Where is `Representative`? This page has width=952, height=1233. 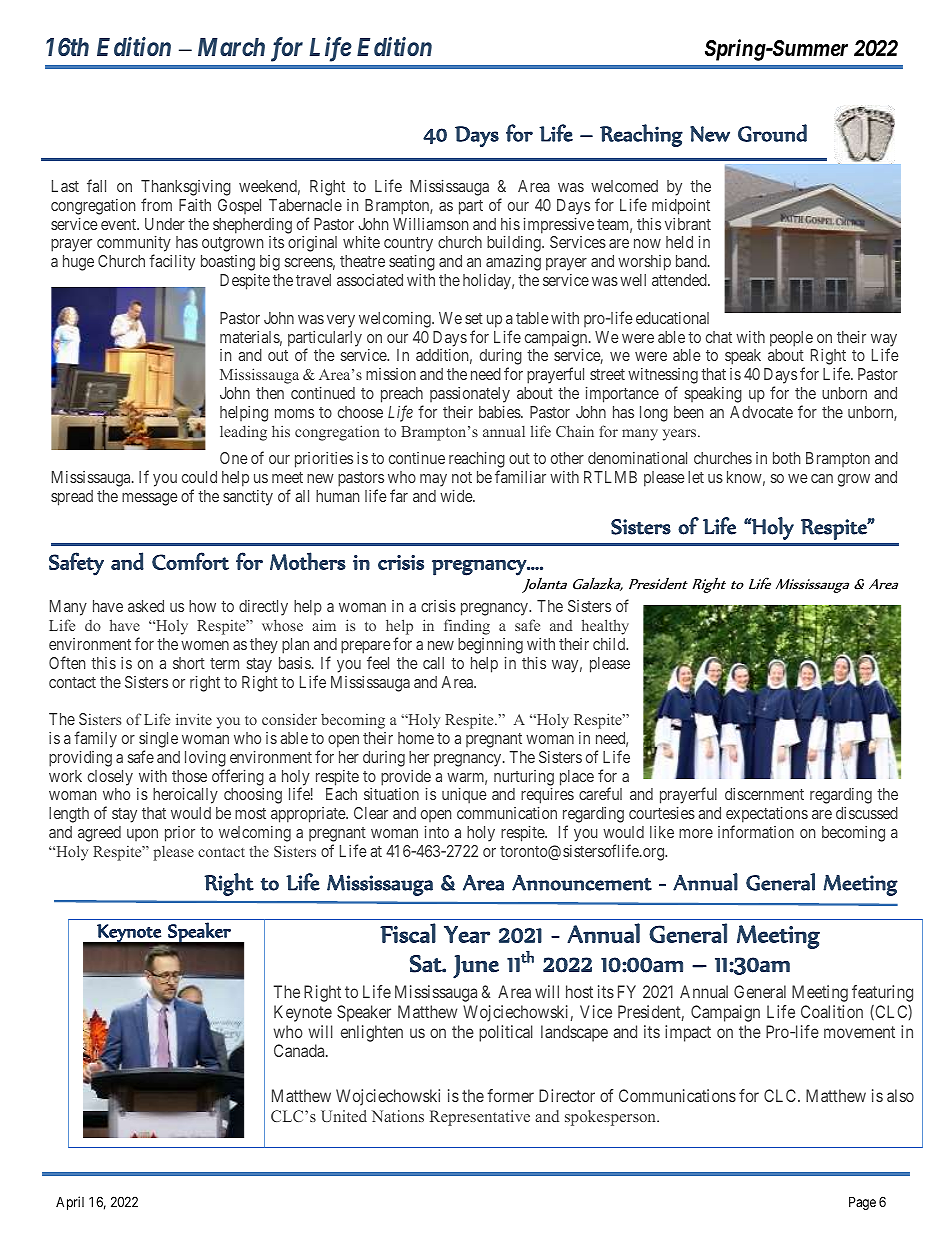 Representative is located at coordinates (480, 1118).
